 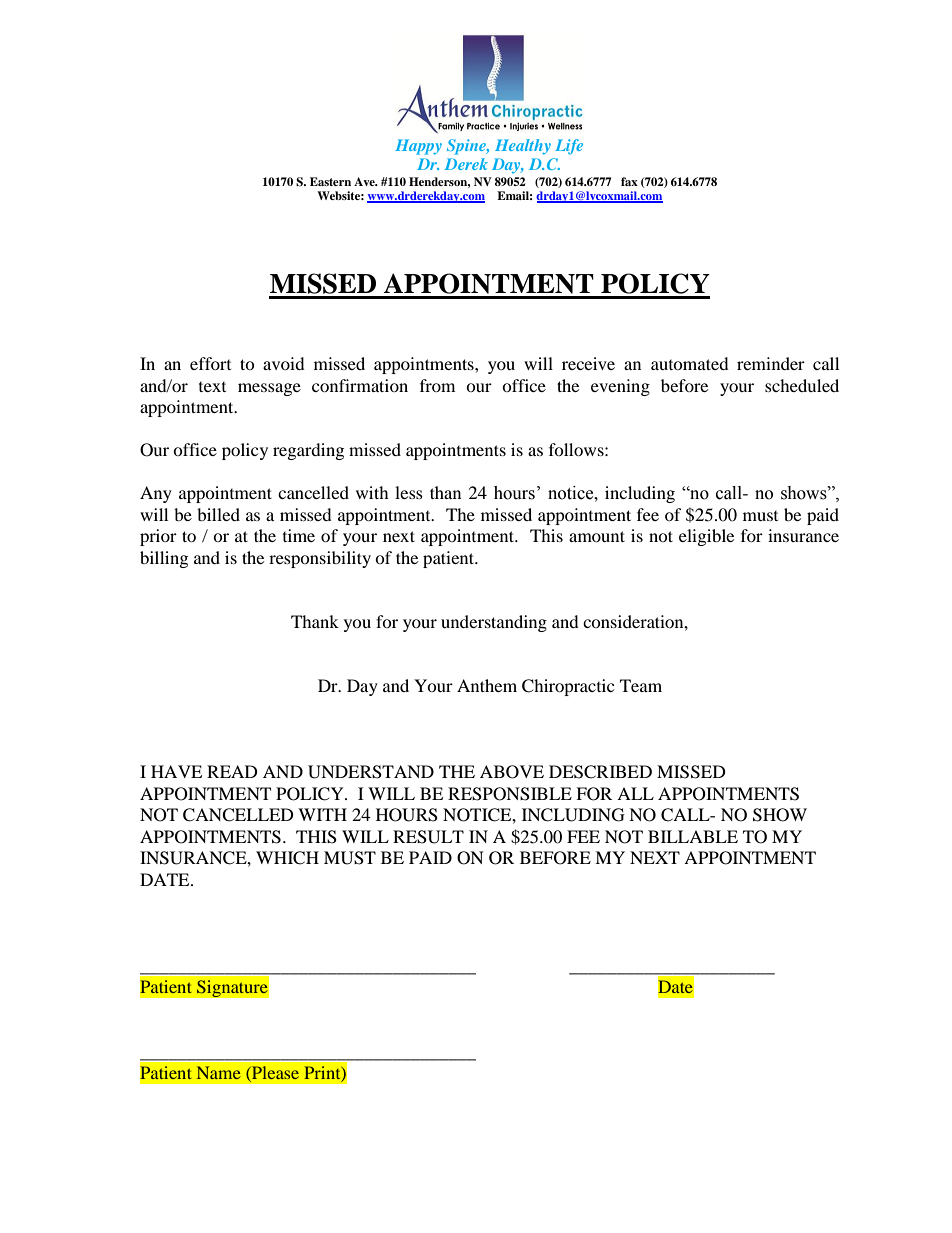 What do you see at coordinates (690, 363) in the screenshot?
I see `automated` at bounding box center [690, 363].
